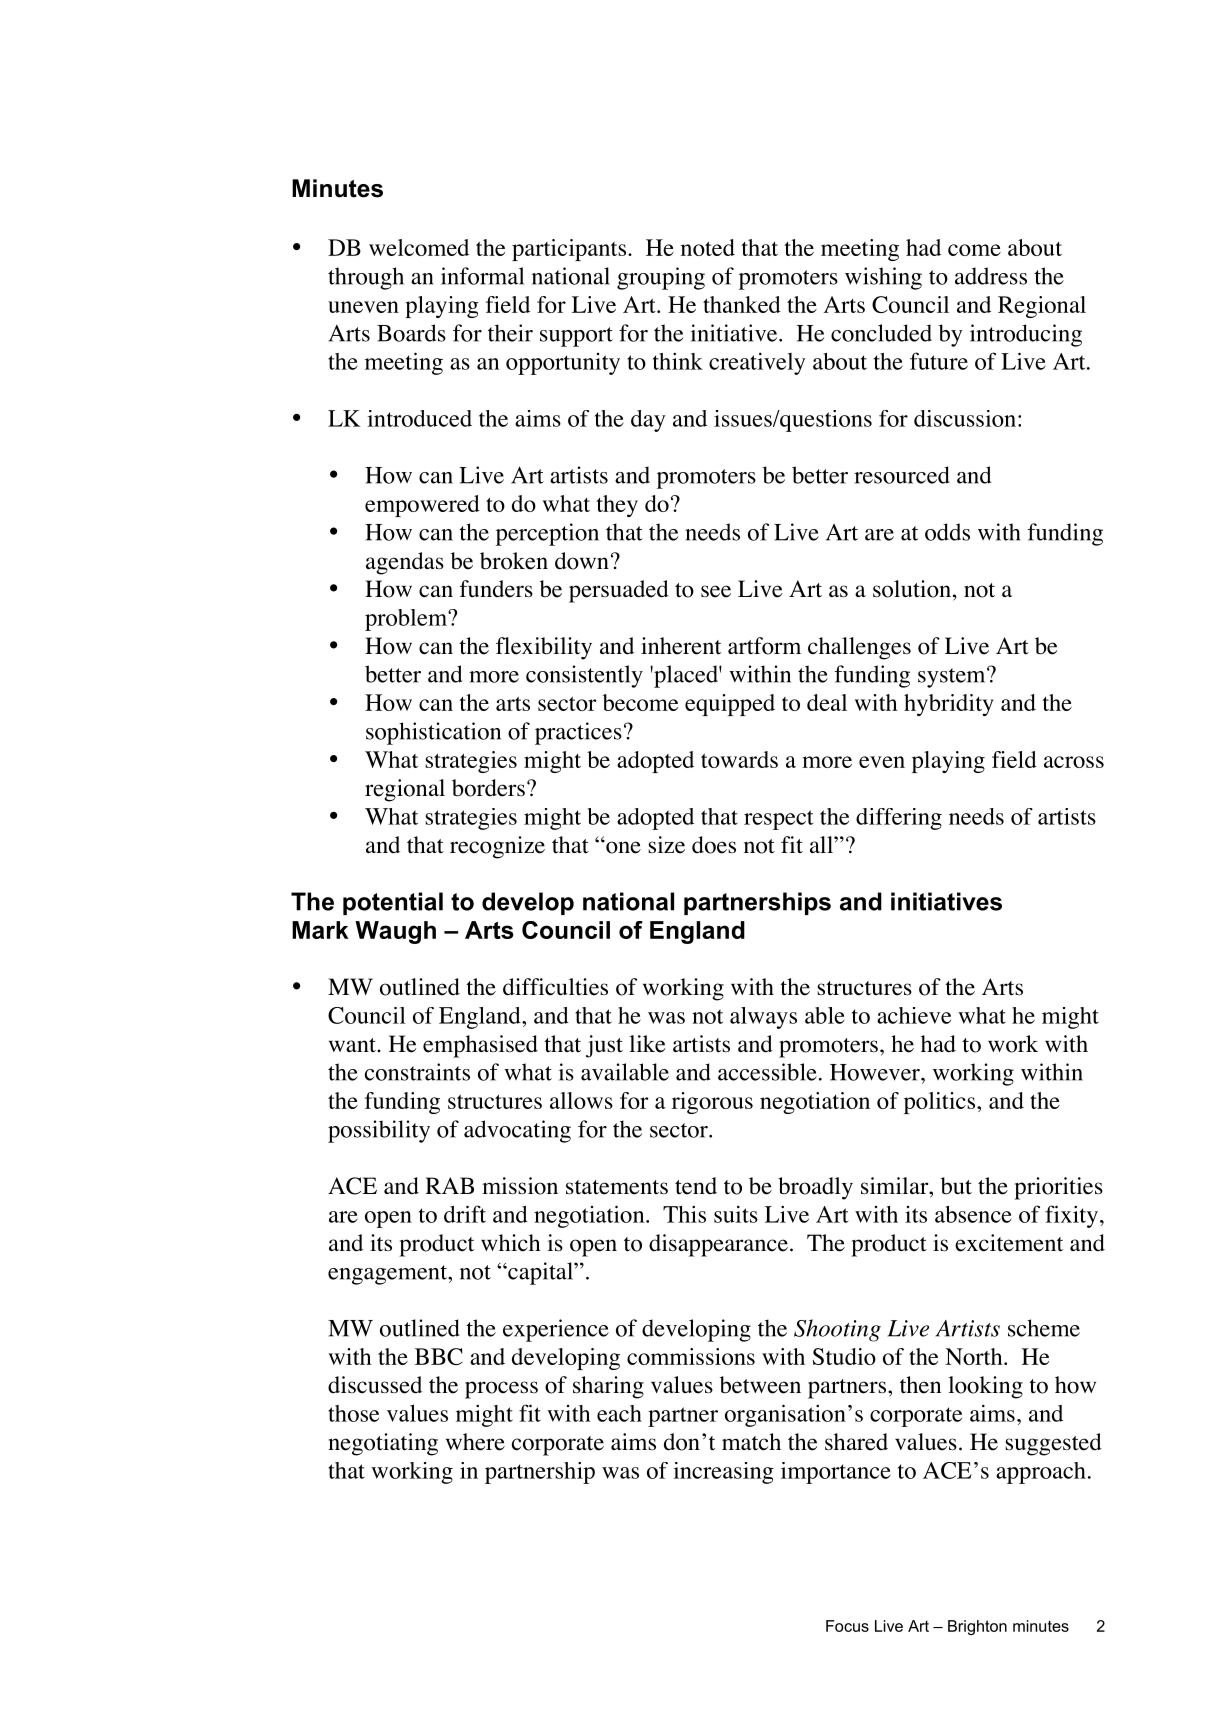 The width and height of the screenshot is (1221, 1728). What do you see at coordinates (714, 845) in the screenshot?
I see `does` at bounding box center [714, 845].
